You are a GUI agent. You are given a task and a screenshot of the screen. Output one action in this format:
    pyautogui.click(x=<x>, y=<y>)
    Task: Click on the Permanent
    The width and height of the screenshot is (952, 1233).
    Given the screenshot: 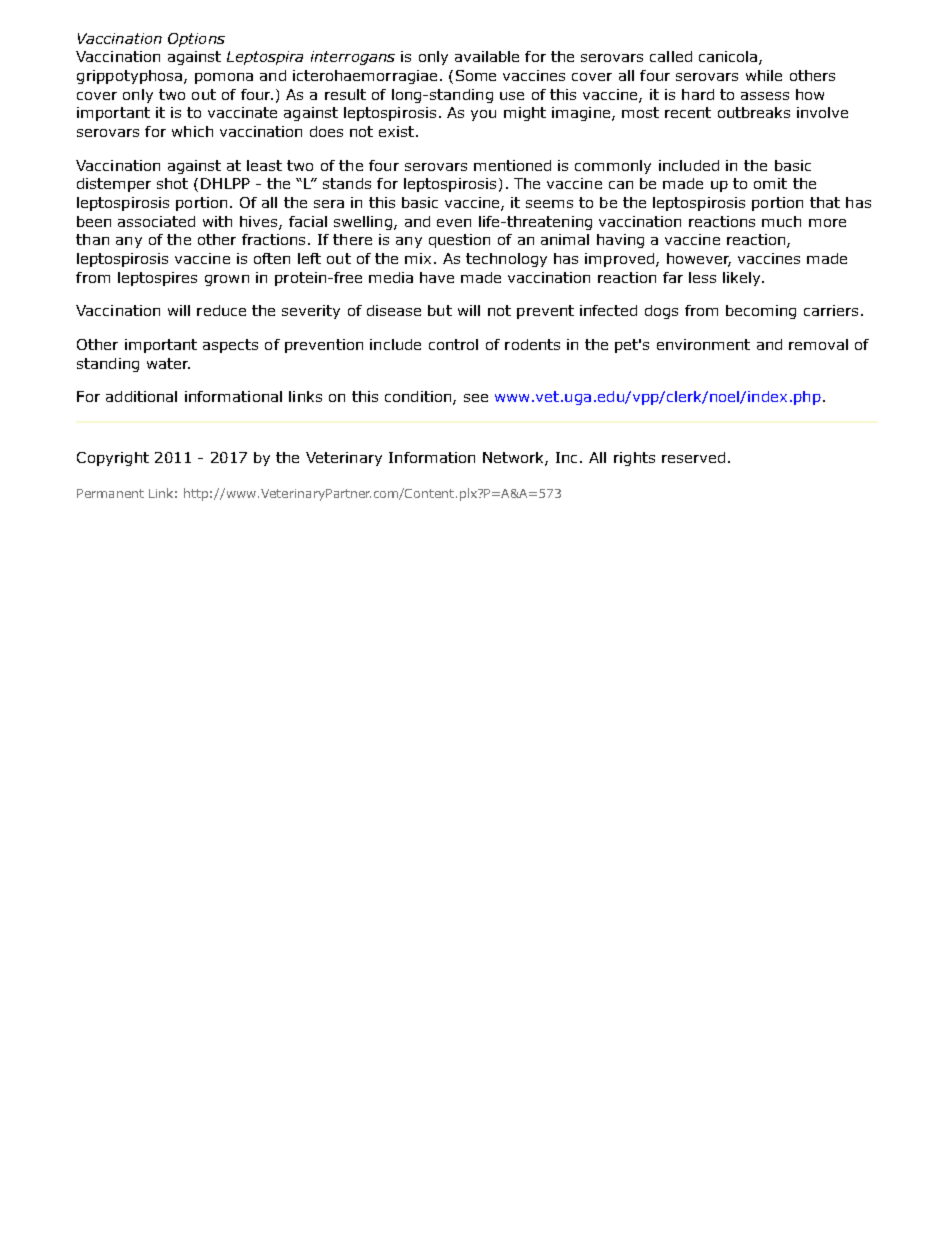 What is the action you would take?
    pyautogui.click(x=110, y=493)
